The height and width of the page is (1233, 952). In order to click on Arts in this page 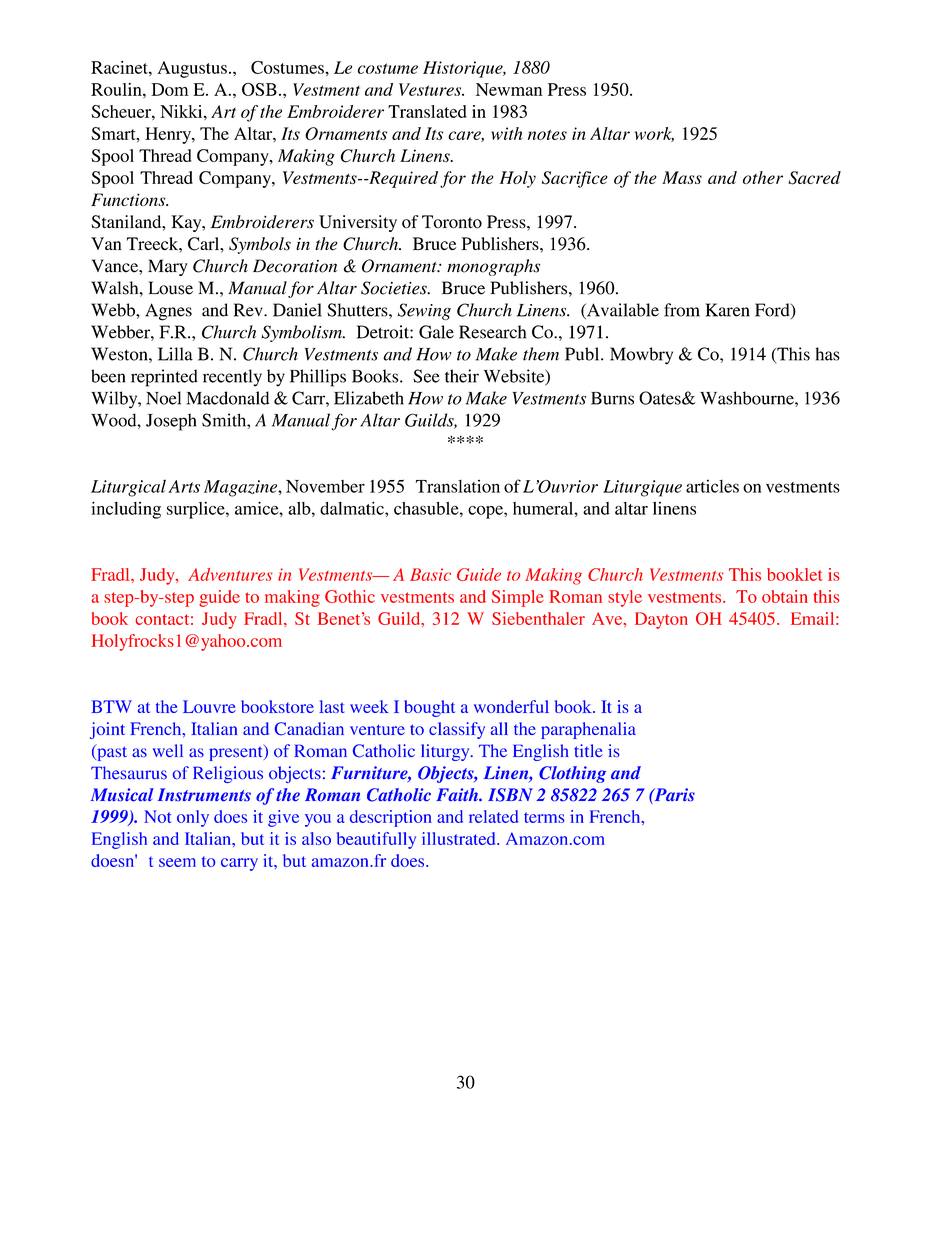, I will do `click(184, 486)`.
